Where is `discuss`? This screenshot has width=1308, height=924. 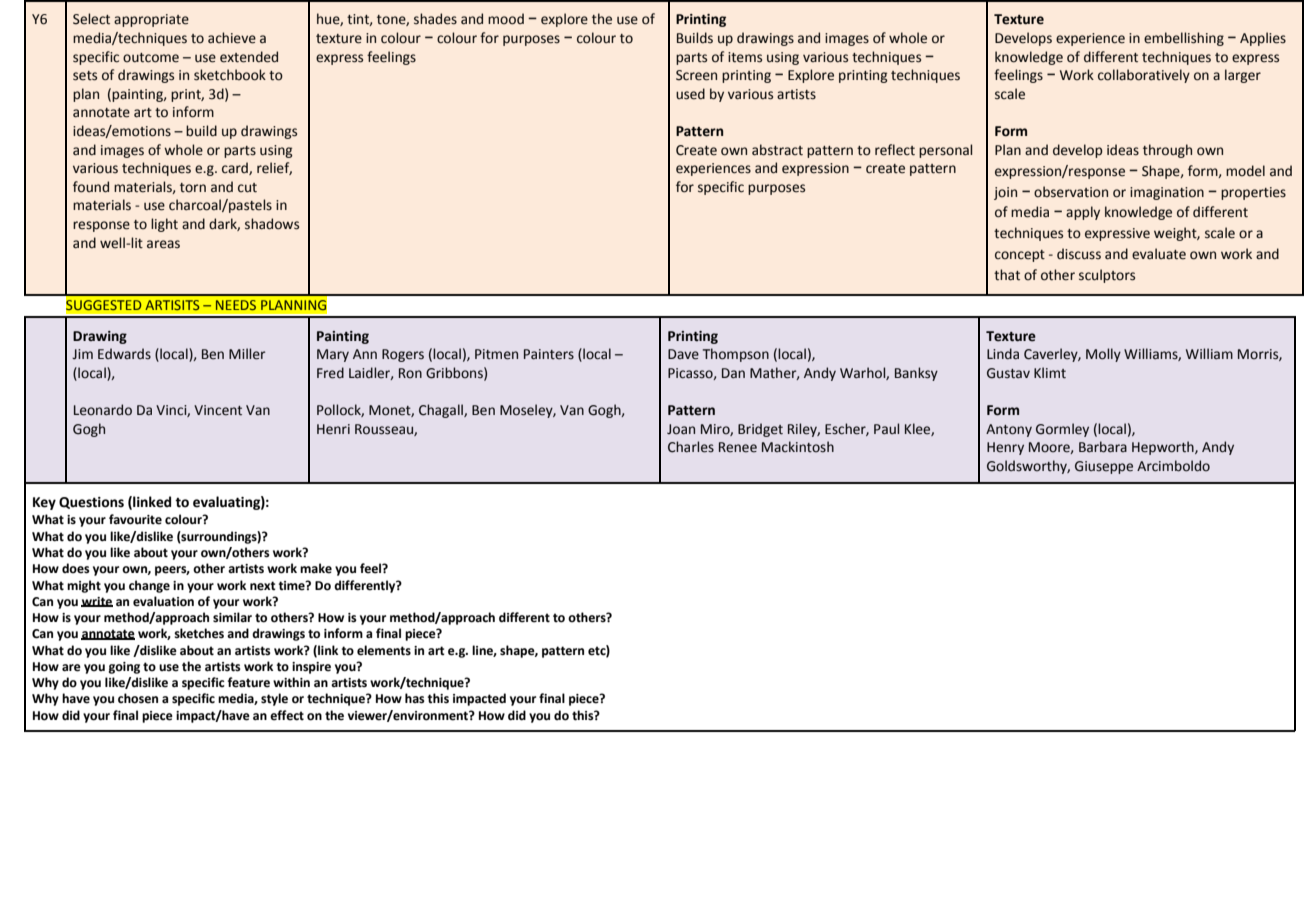 discuss is located at coordinates (1079, 254).
